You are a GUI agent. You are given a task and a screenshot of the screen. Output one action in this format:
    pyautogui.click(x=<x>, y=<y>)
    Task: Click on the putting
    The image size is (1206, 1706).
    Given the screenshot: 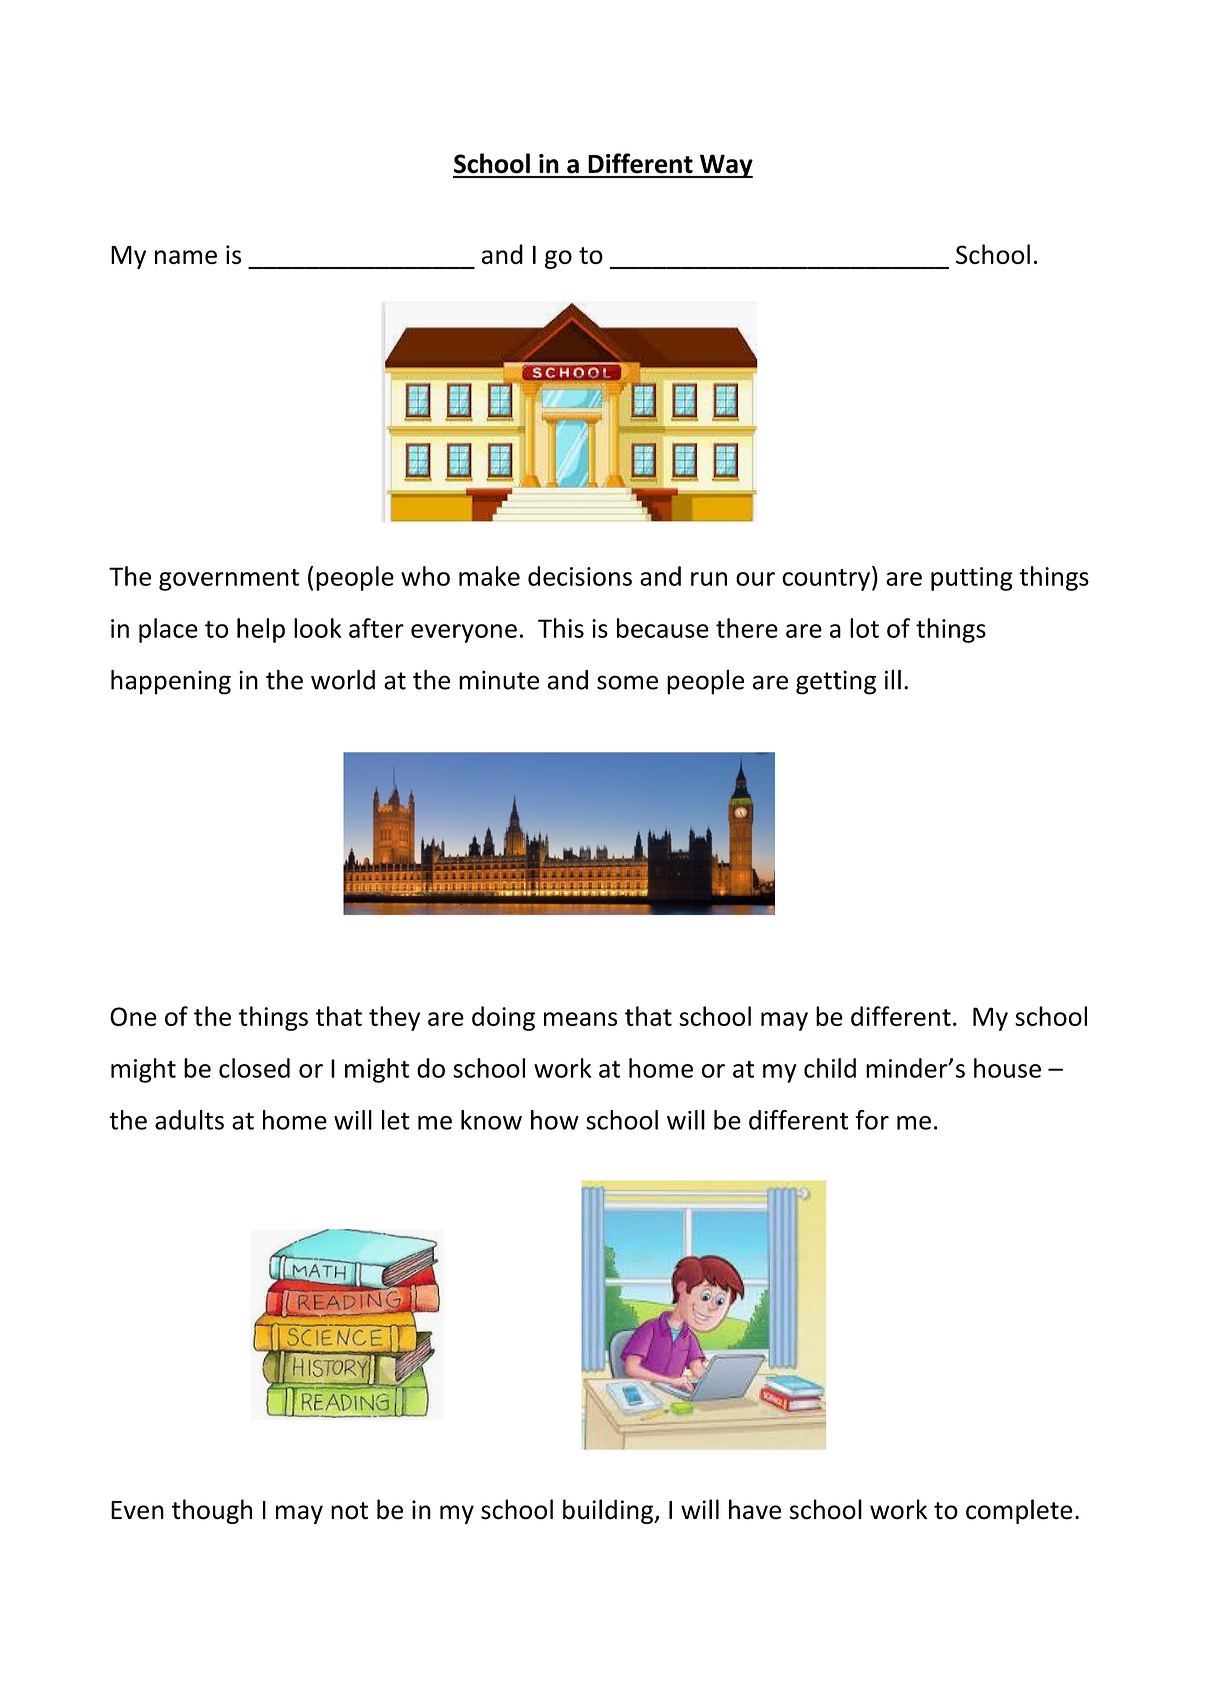 What is the action you would take?
    pyautogui.click(x=972, y=579)
